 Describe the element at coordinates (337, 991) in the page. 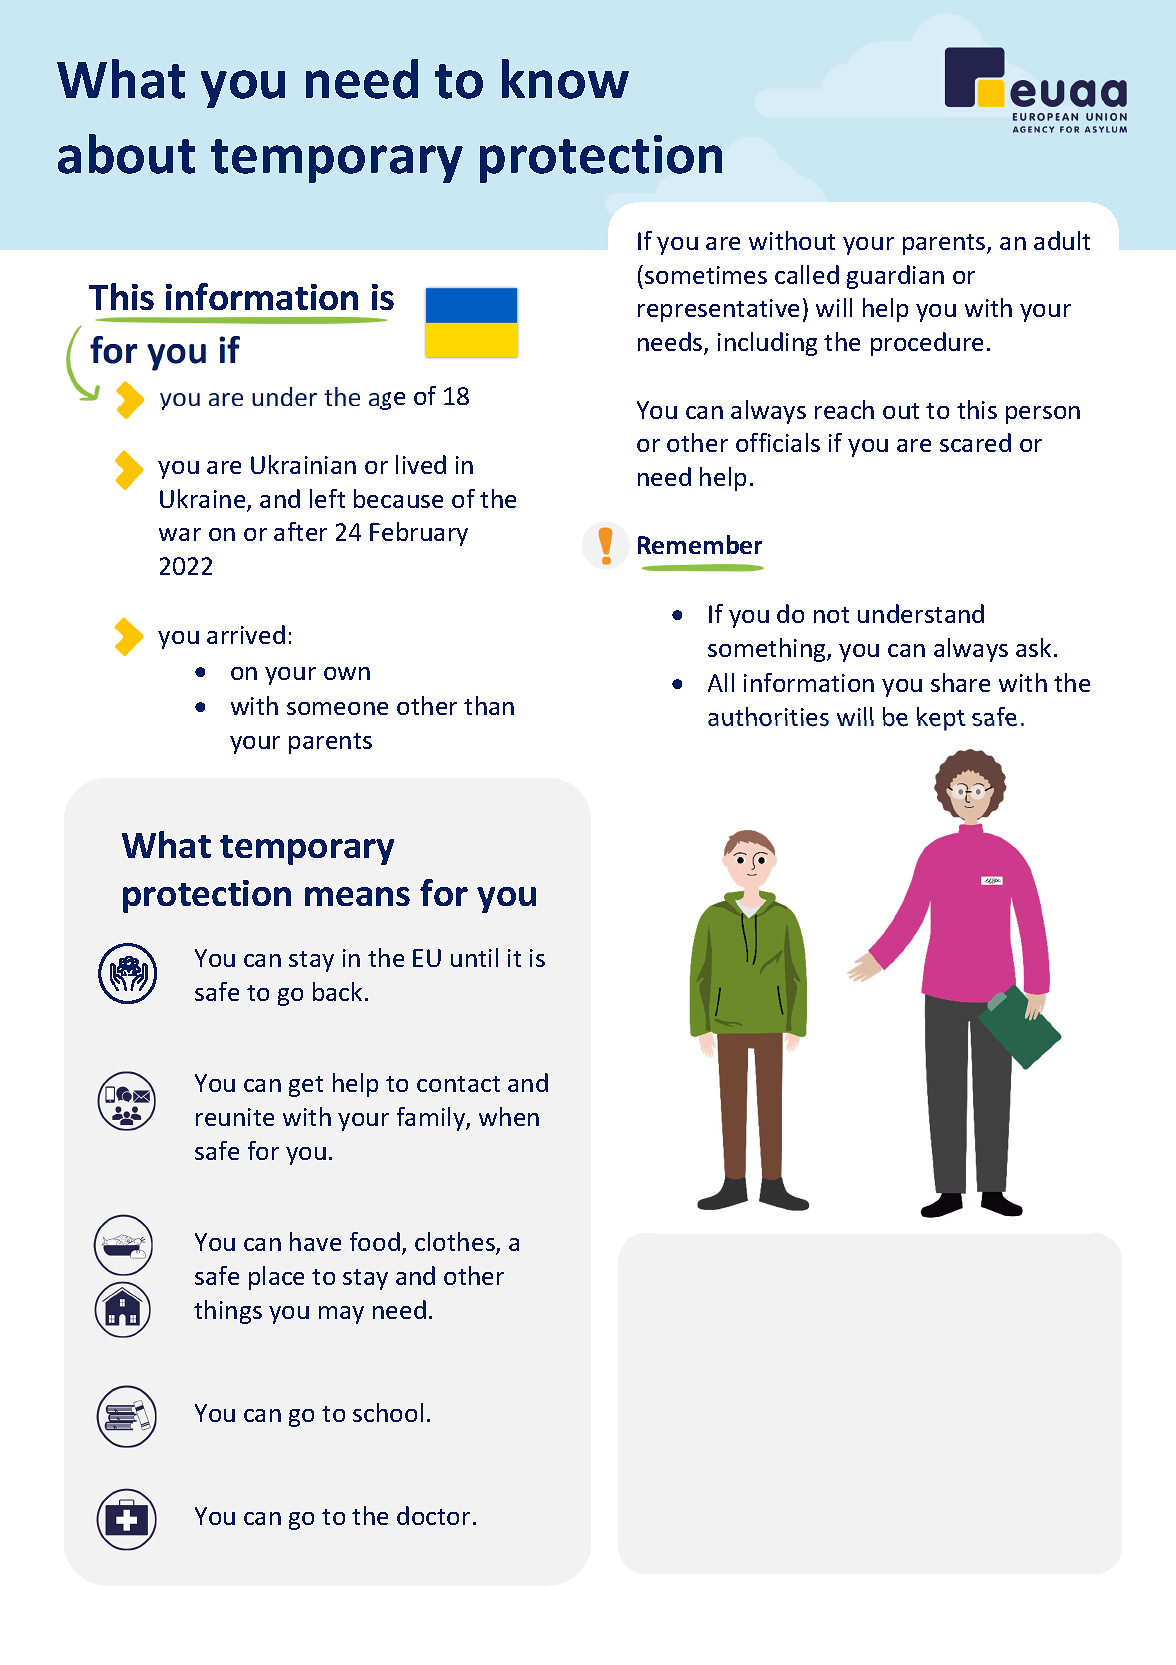

I see `back` at that location.
